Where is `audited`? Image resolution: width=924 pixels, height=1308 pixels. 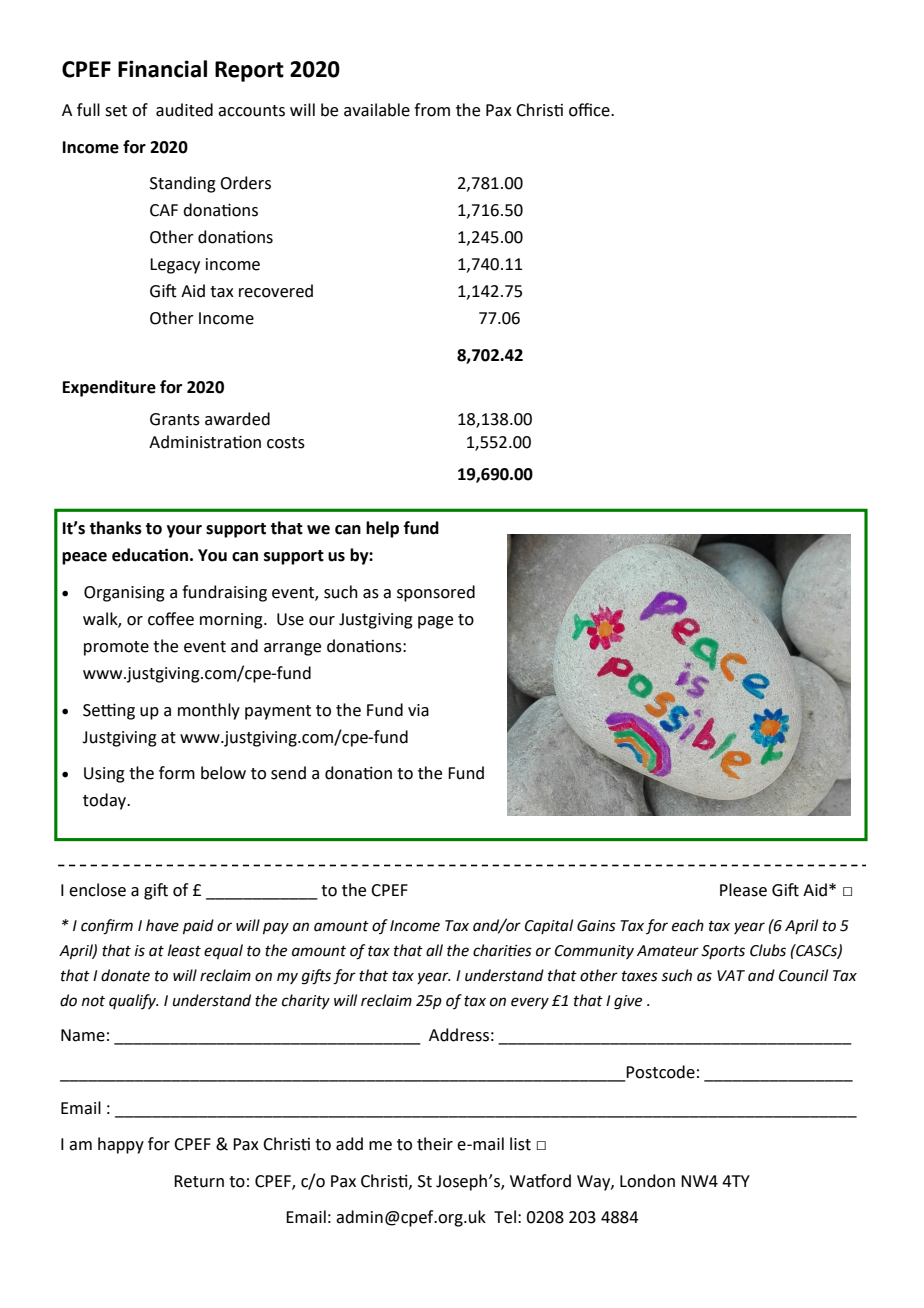 audited is located at coordinates (184, 110).
